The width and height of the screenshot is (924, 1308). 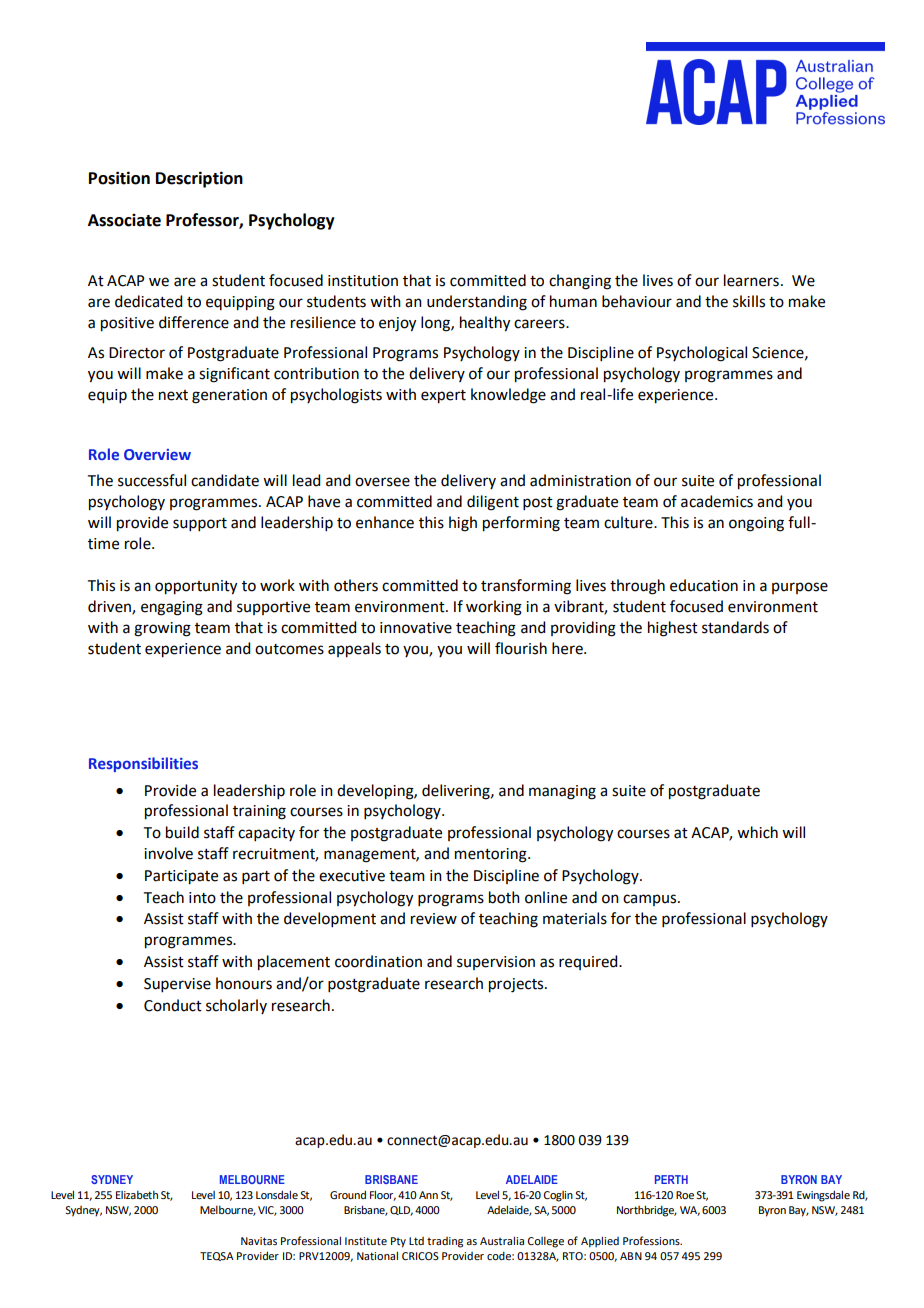 What do you see at coordinates (685, 1195) in the screenshot?
I see `Roe` at bounding box center [685, 1195].
